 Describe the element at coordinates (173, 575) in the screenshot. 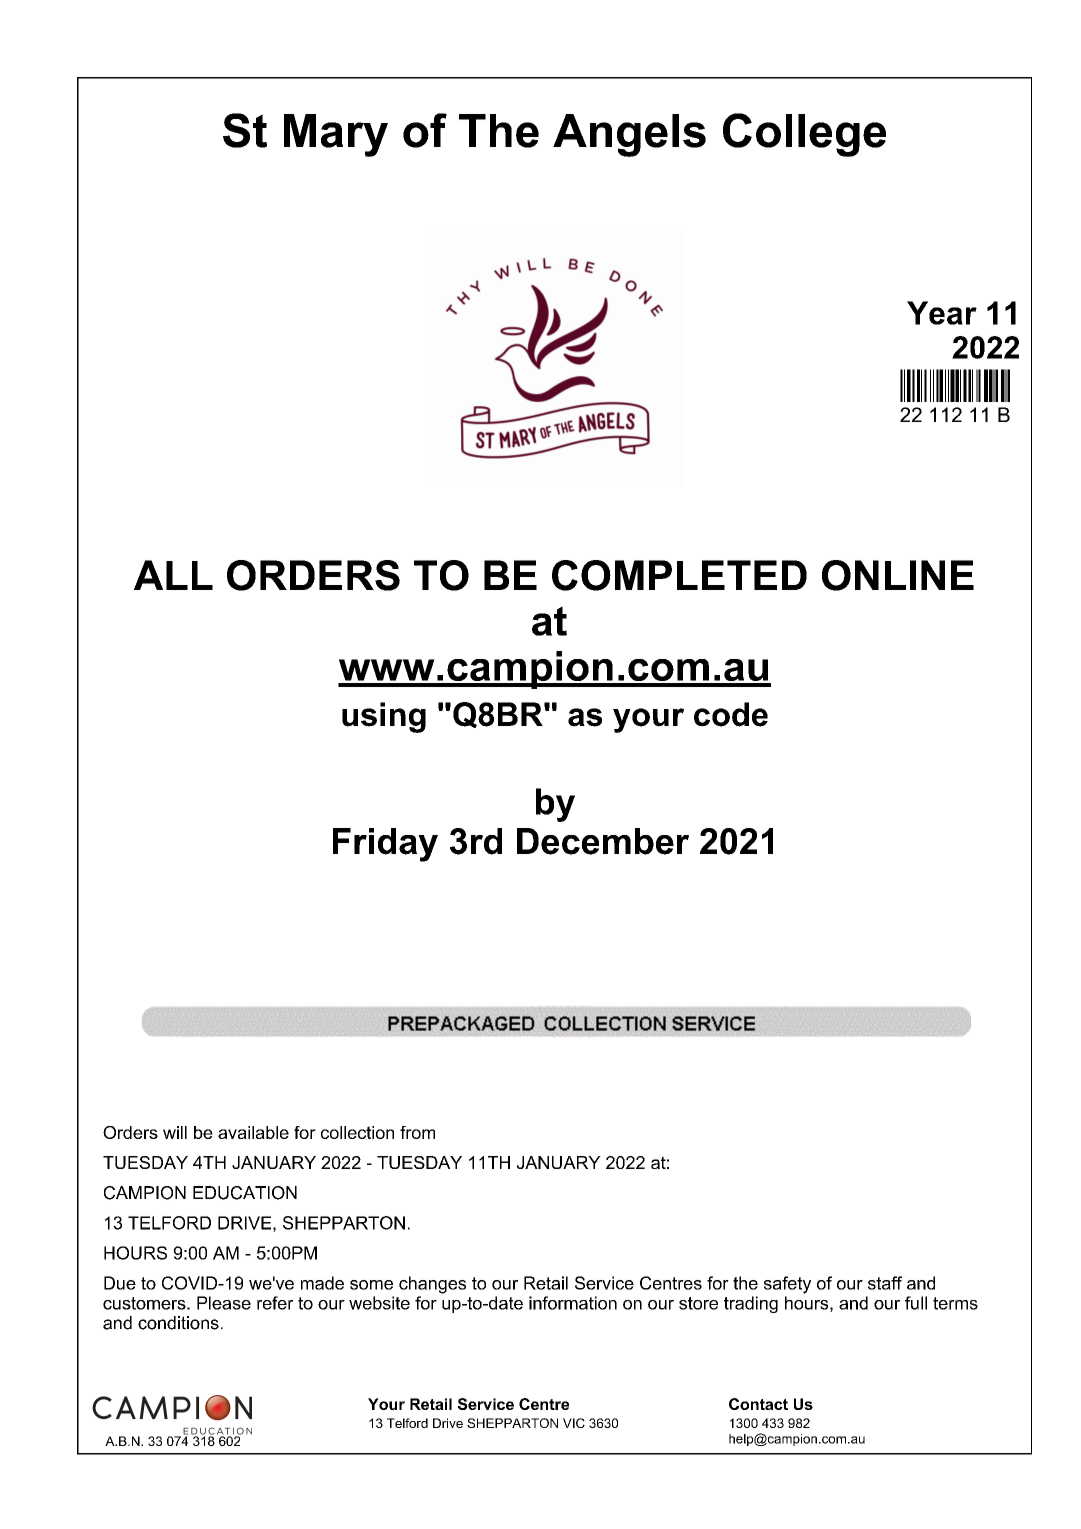

I see `ALL` at that location.
